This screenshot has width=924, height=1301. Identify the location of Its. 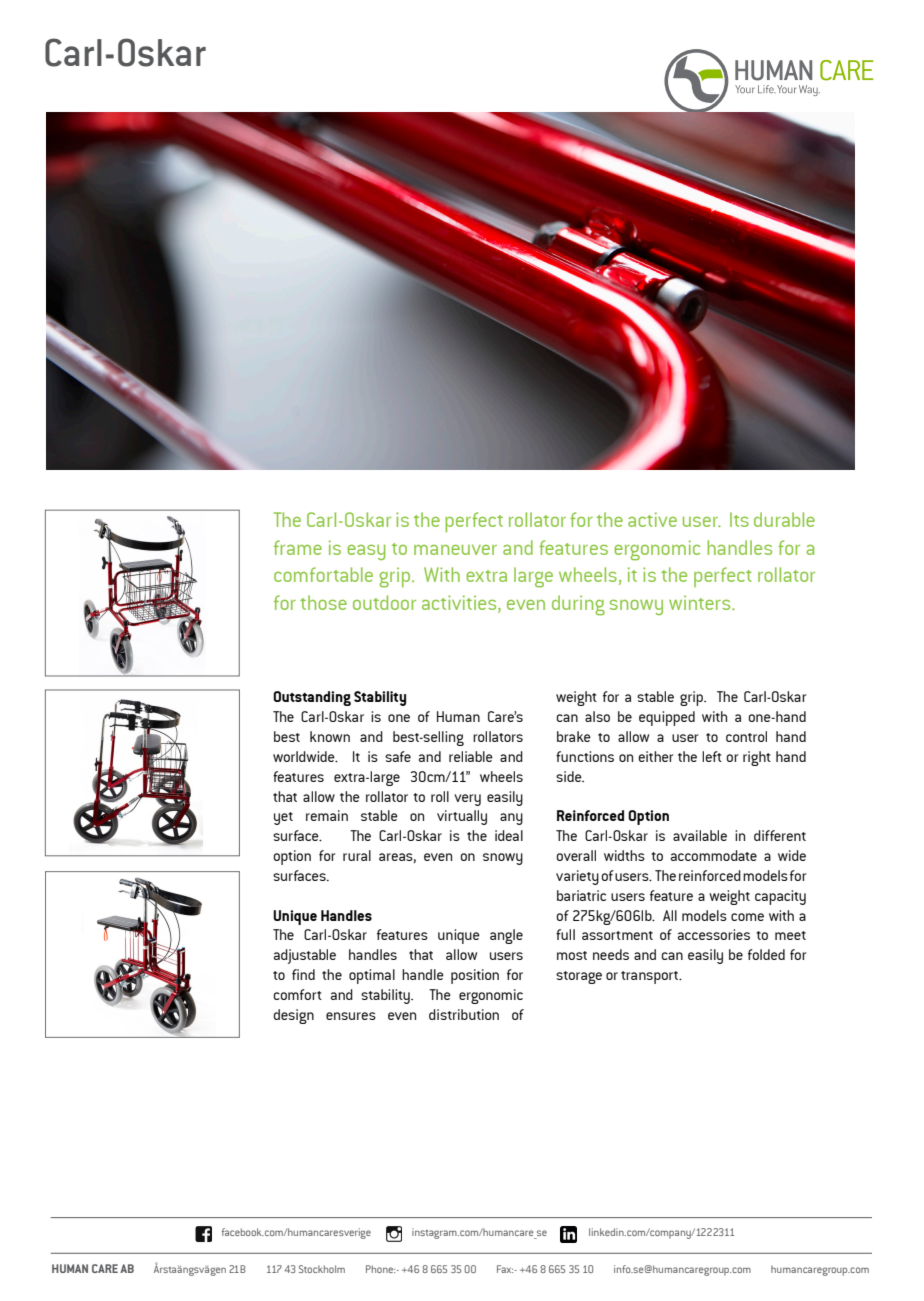
(739, 519).
